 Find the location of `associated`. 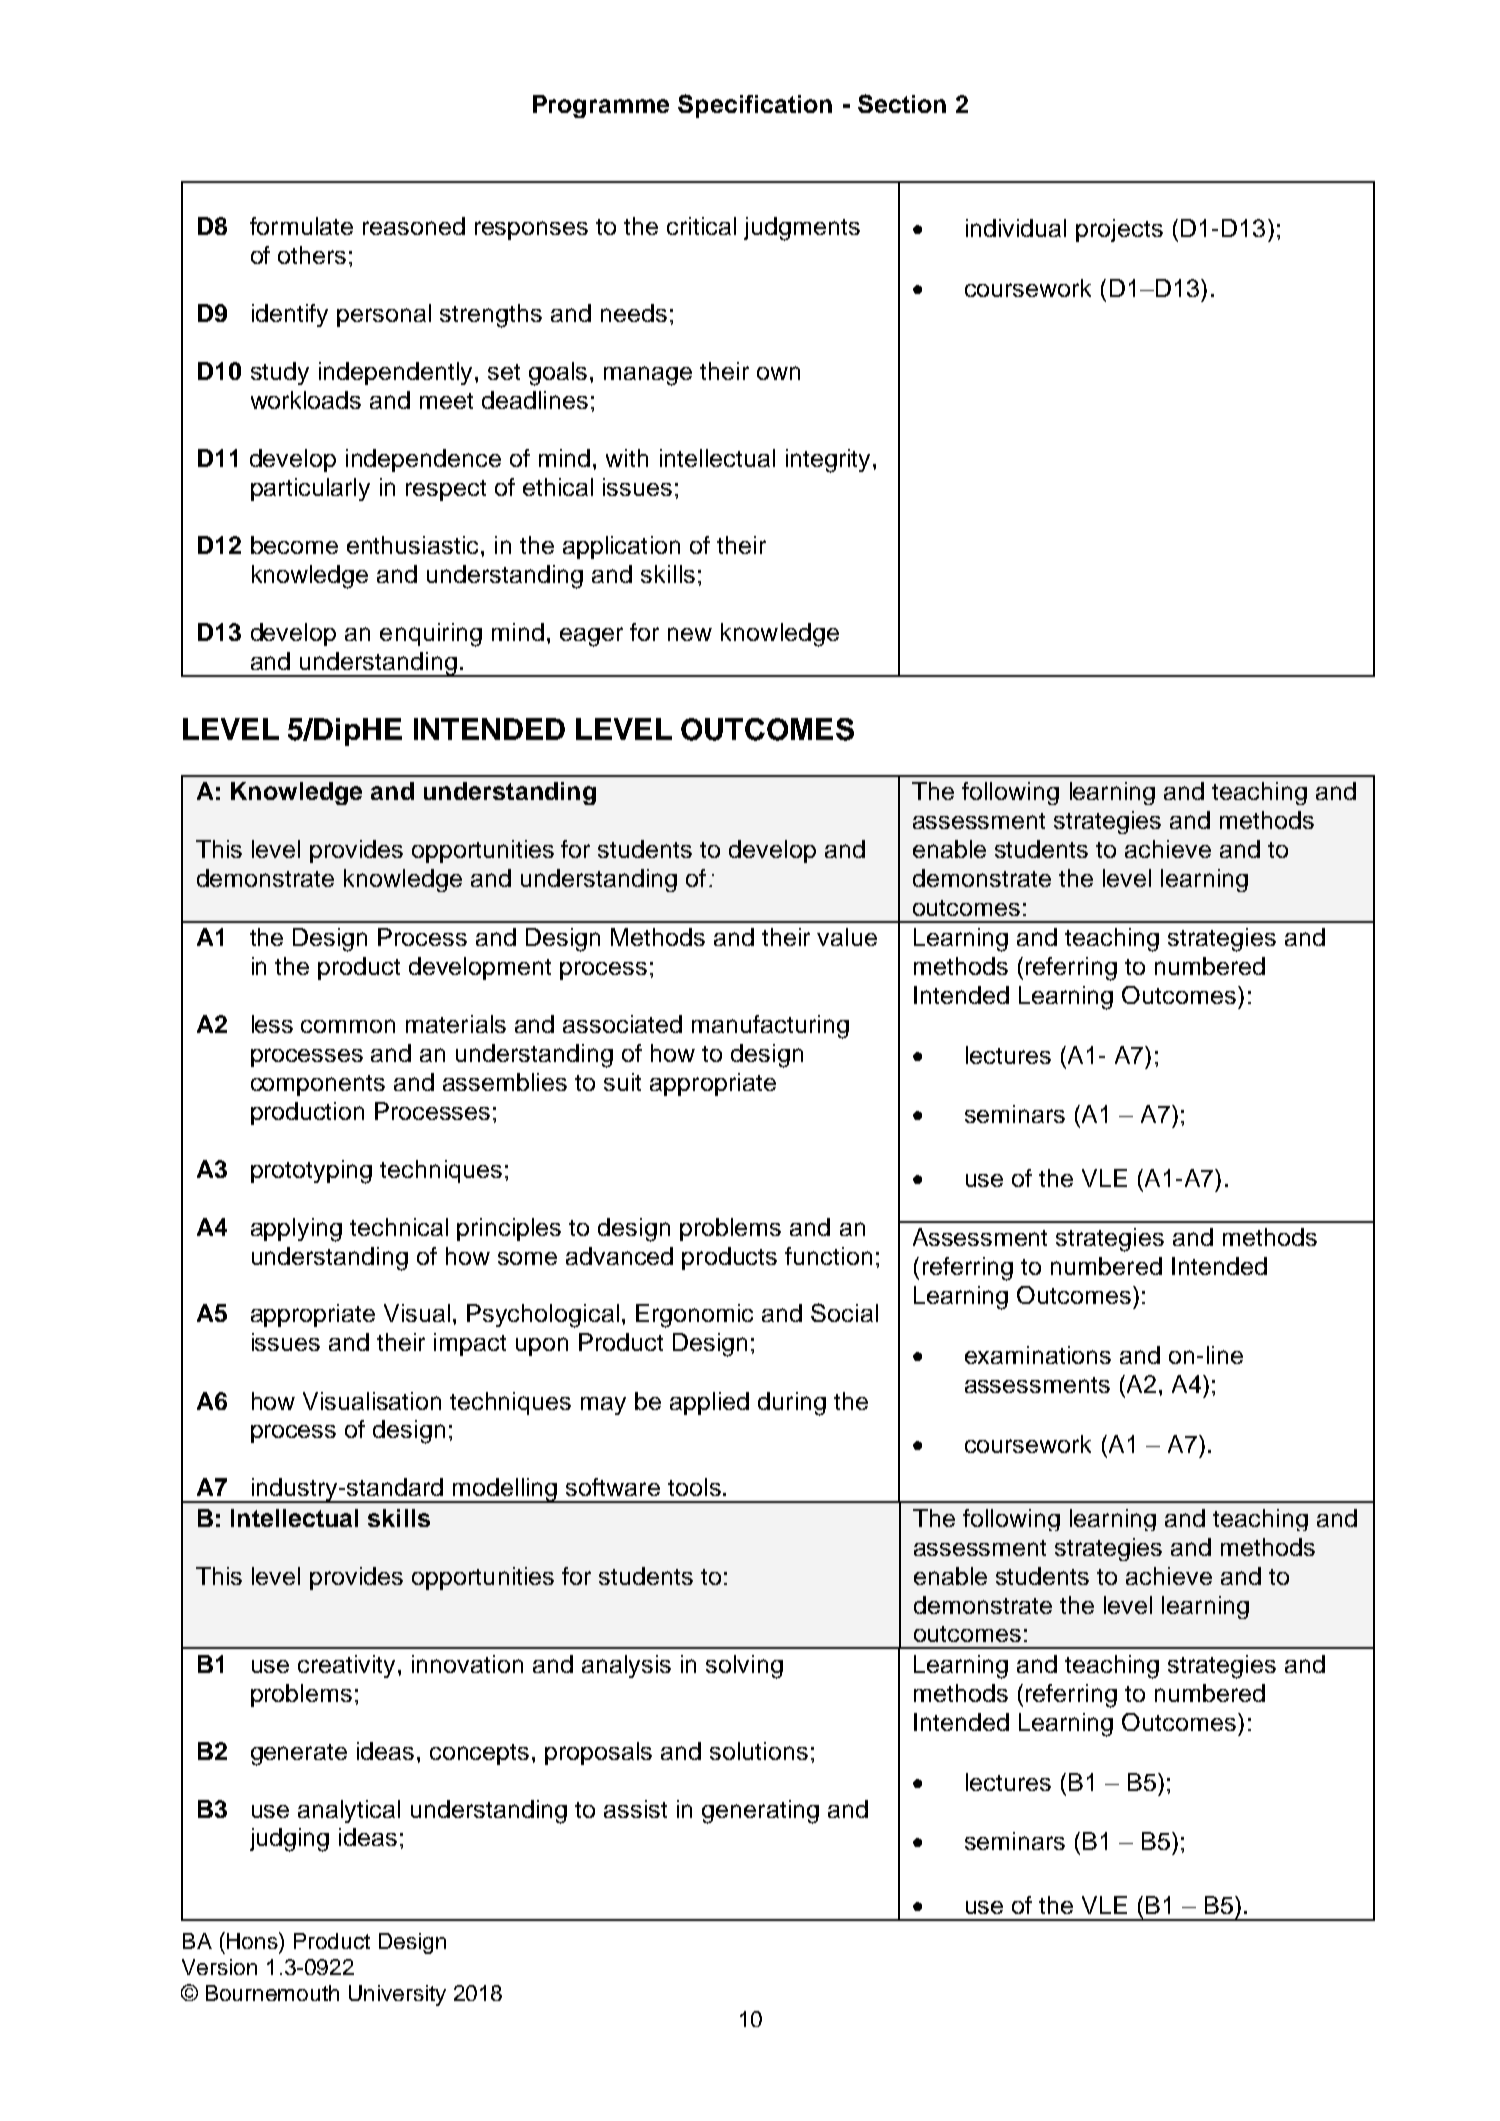

associated is located at coordinates (622, 1024).
